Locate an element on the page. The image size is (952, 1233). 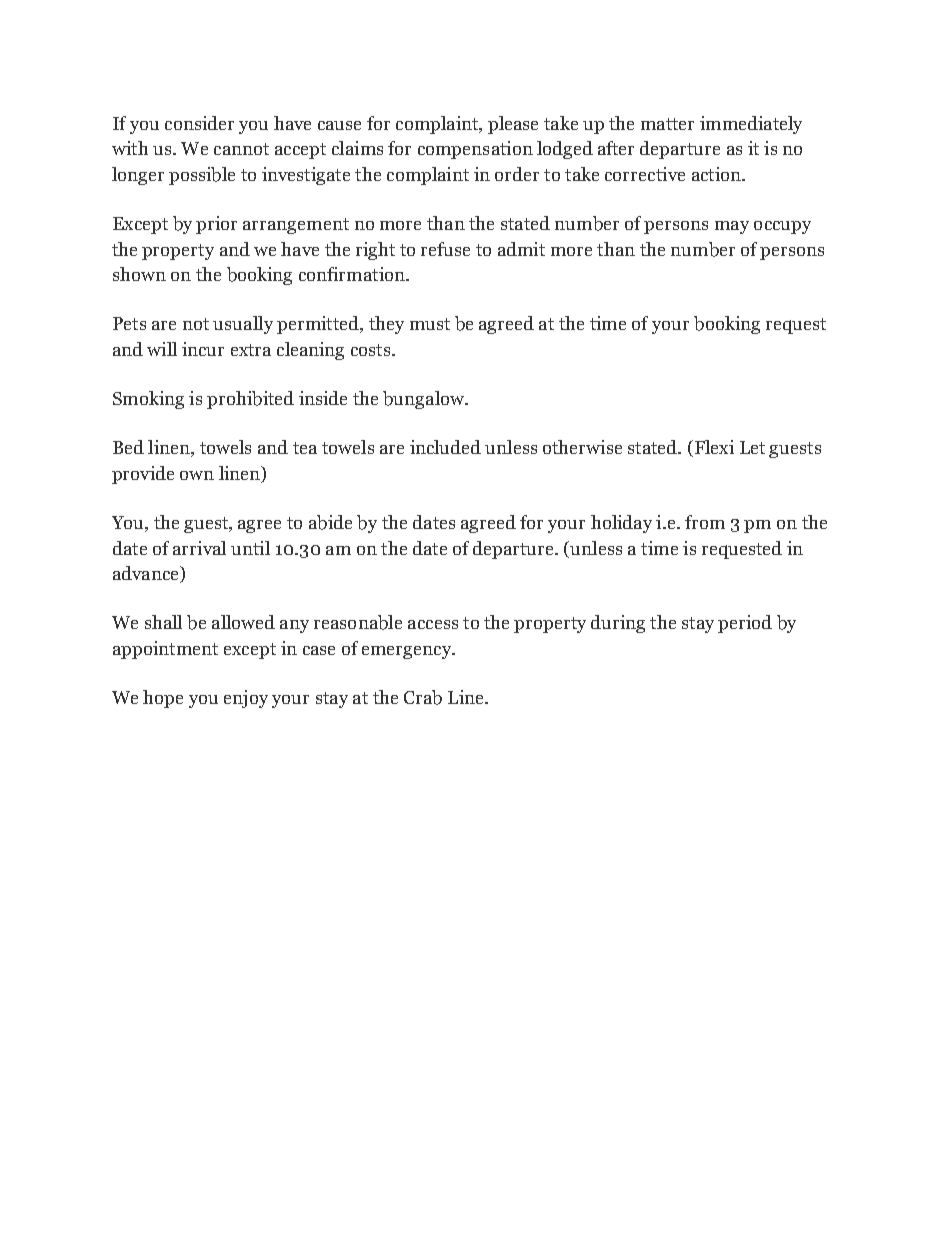
Flexi is located at coordinates (713, 448).
